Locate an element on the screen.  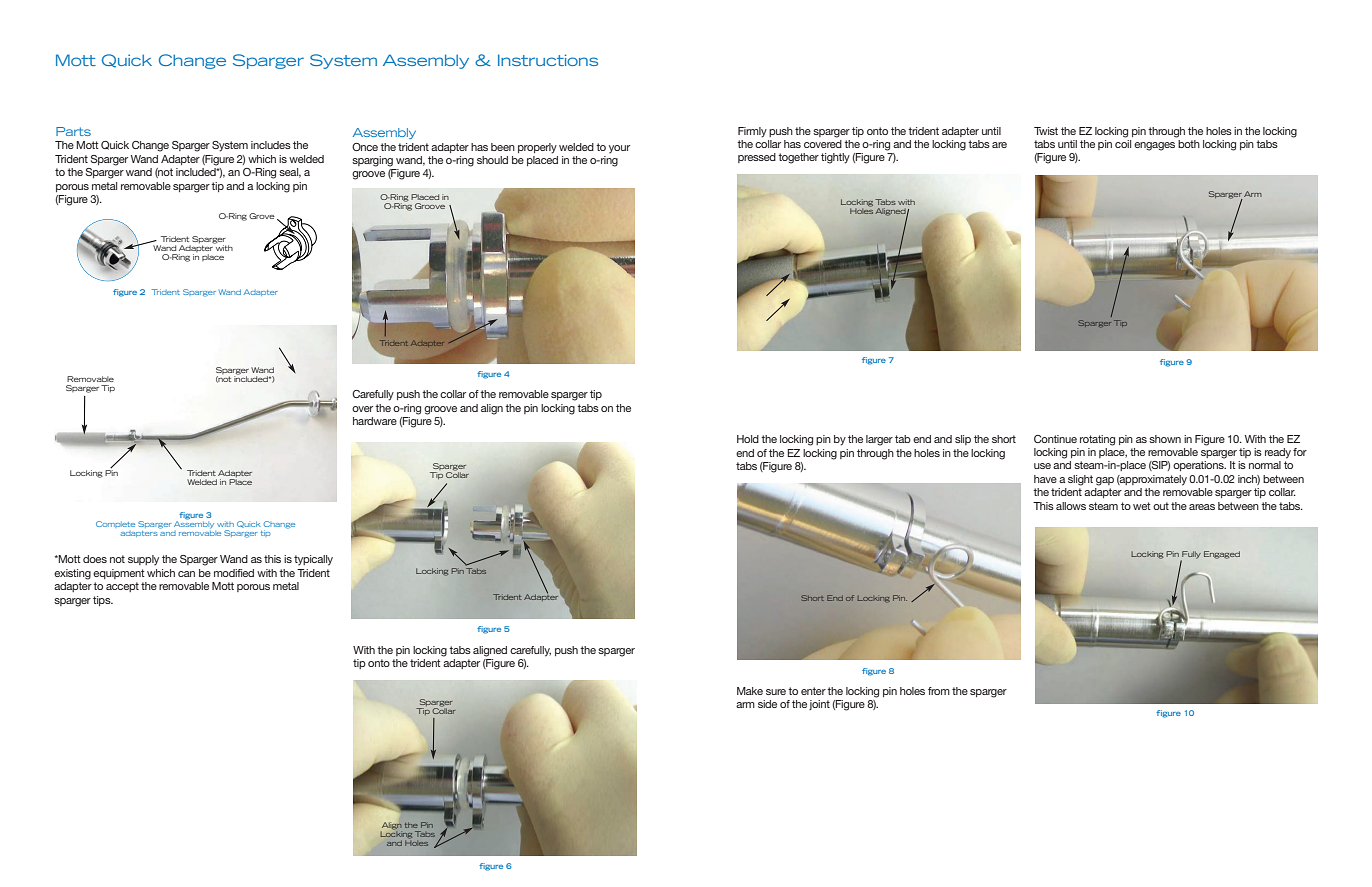
Instructions is located at coordinates (548, 60).
